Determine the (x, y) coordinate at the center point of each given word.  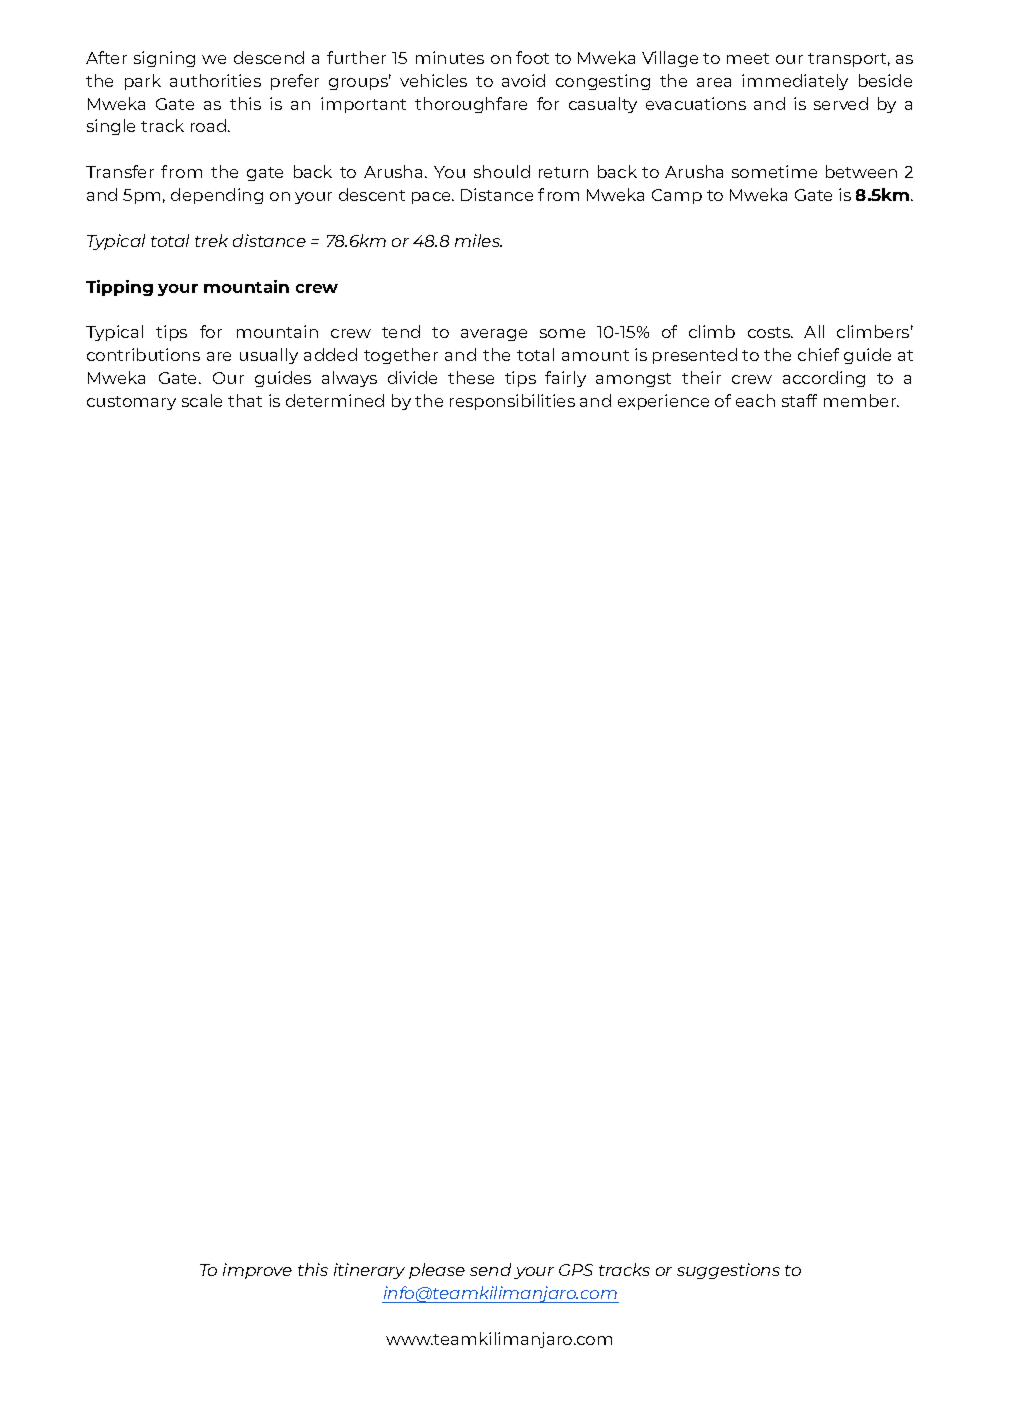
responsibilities (512, 402)
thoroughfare (471, 105)
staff (799, 400)
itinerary (369, 1271)
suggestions (728, 1271)
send (490, 1269)
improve (257, 1271)
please (437, 1271)
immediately (795, 82)
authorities (215, 80)
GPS (576, 1270)
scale (202, 400)
